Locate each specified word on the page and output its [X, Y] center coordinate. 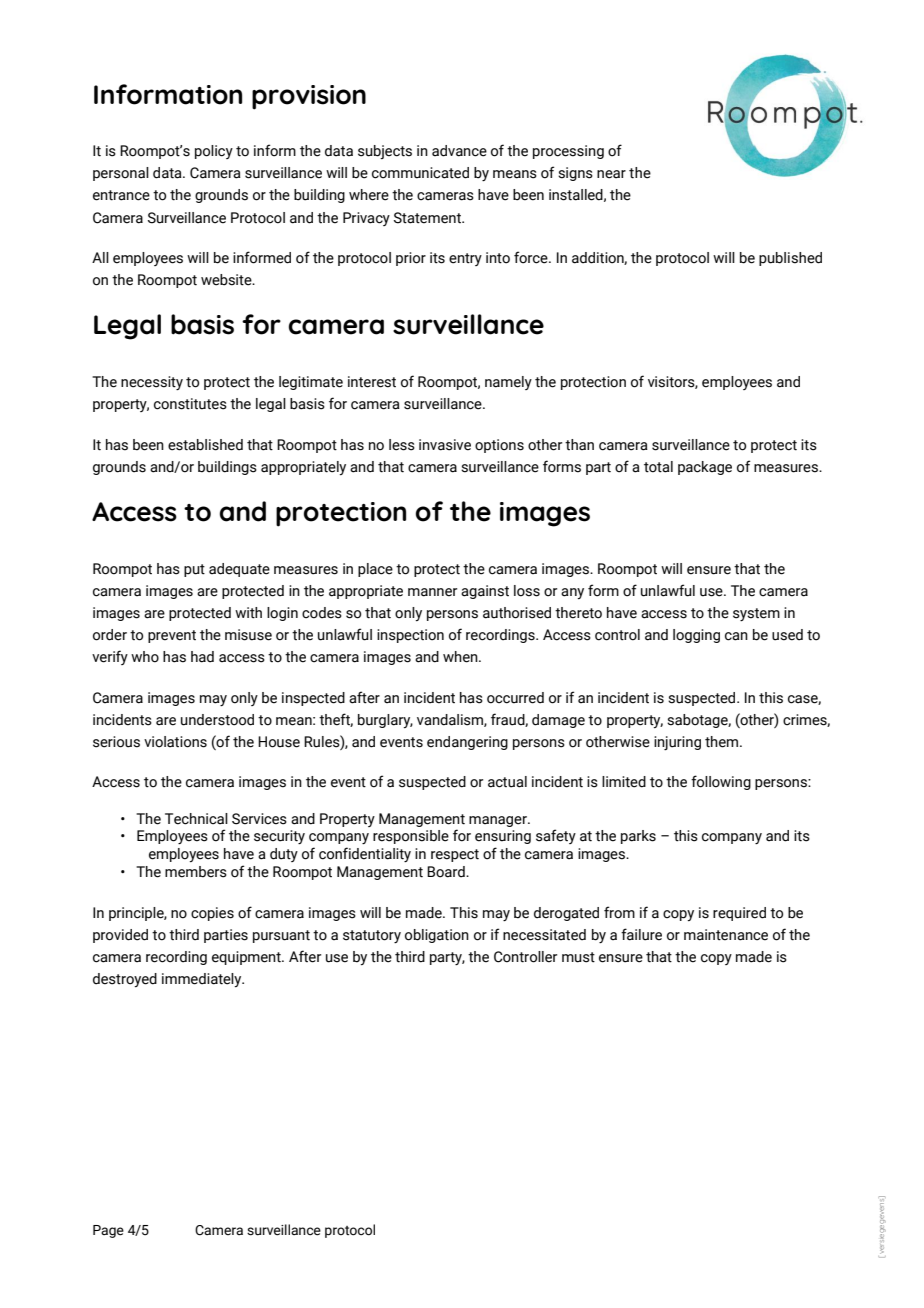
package [705, 468]
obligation [437, 936]
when [461, 657]
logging [696, 636]
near [611, 174]
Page [108, 1231]
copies [212, 914]
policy [214, 152]
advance [459, 151]
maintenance [726, 935]
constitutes [190, 404]
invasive [445, 445]
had [202, 657]
